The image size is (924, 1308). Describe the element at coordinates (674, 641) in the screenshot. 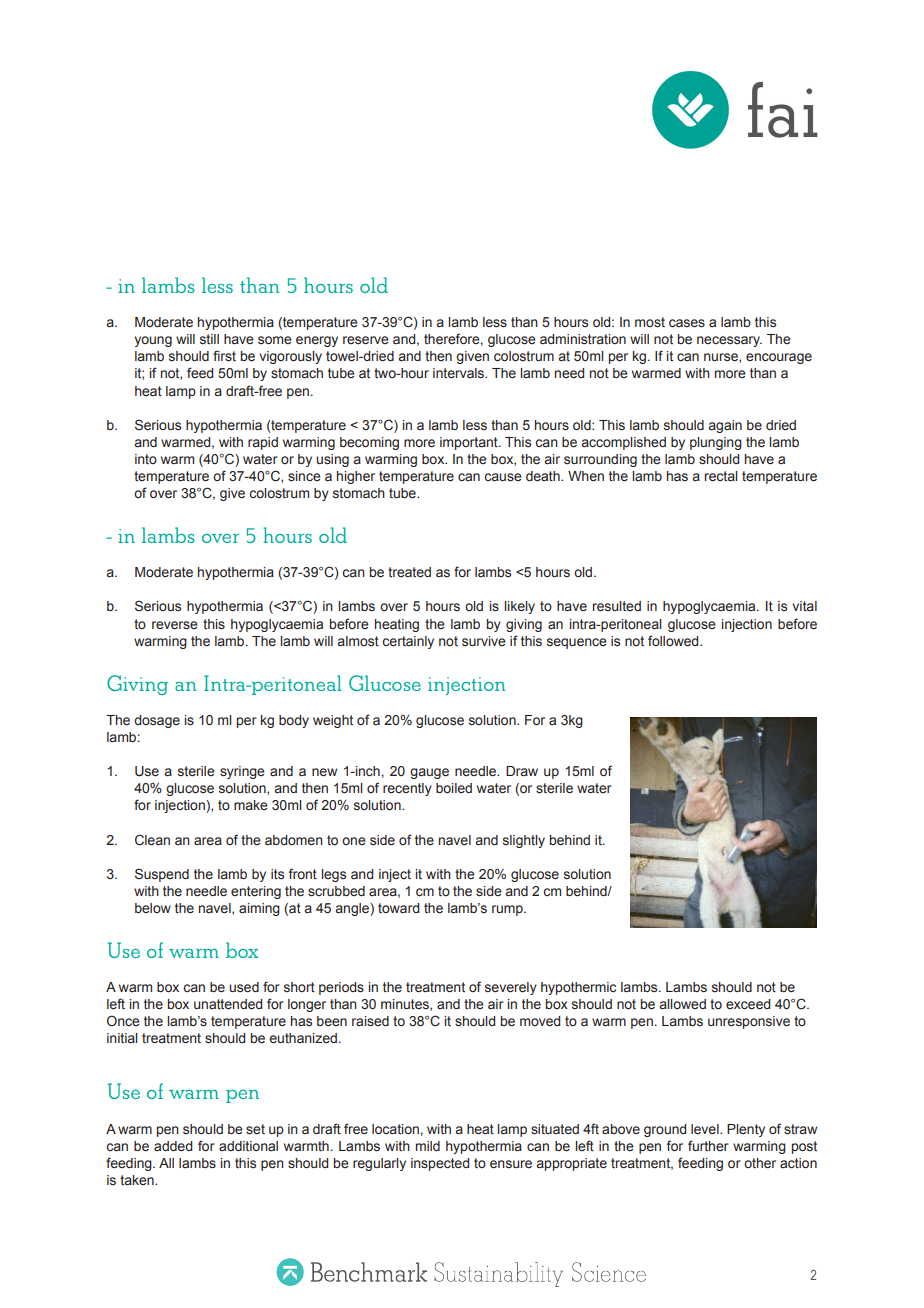

I see `followed` at that location.
